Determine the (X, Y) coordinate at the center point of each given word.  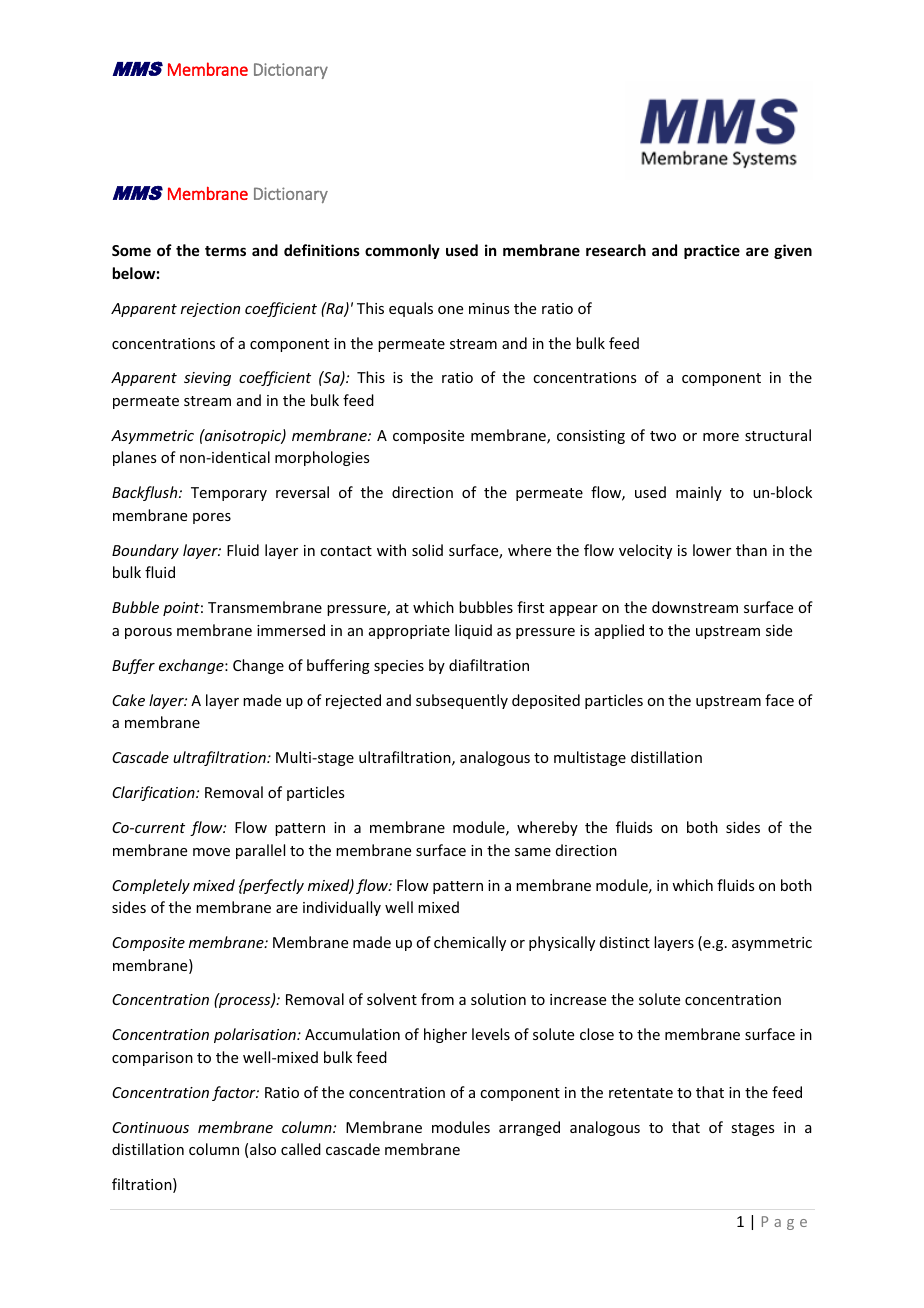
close (597, 1034)
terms (225, 251)
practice (712, 251)
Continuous (150, 1127)
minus (489, 308)
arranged (529, 1128)
